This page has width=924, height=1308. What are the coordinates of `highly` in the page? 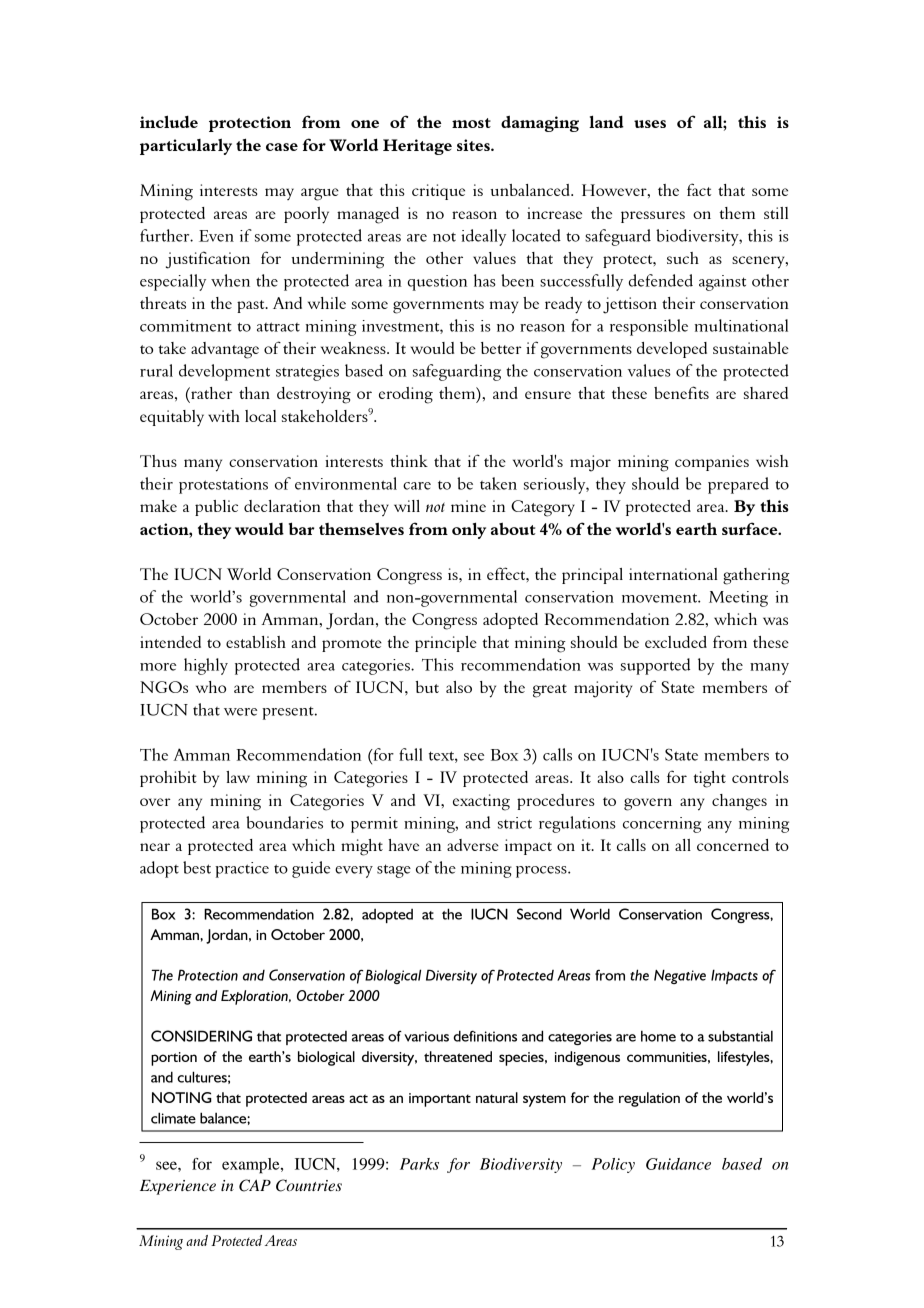 It's located at (206, 666).
